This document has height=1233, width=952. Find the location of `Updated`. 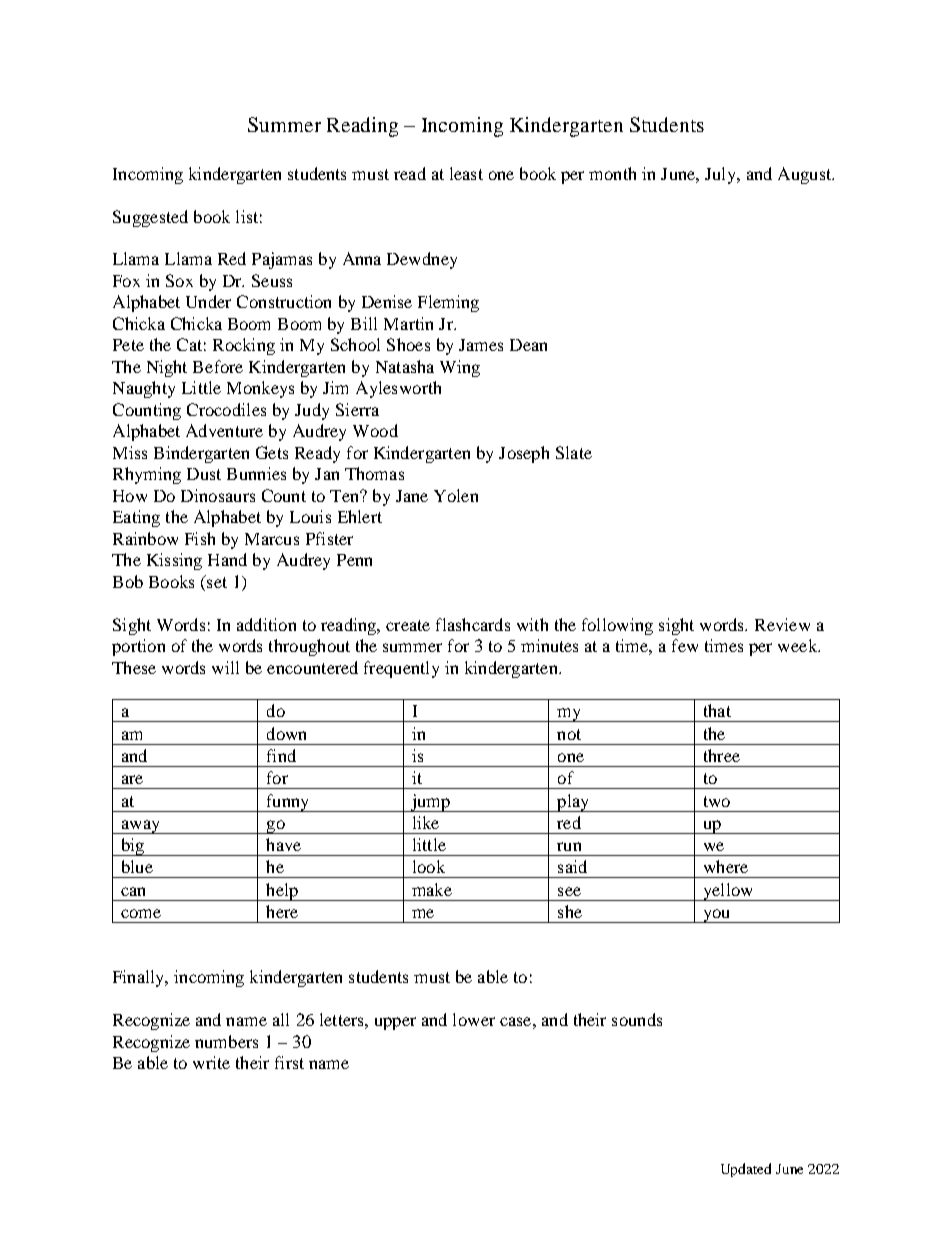

Updated is located at coordinates (746, 1170).
